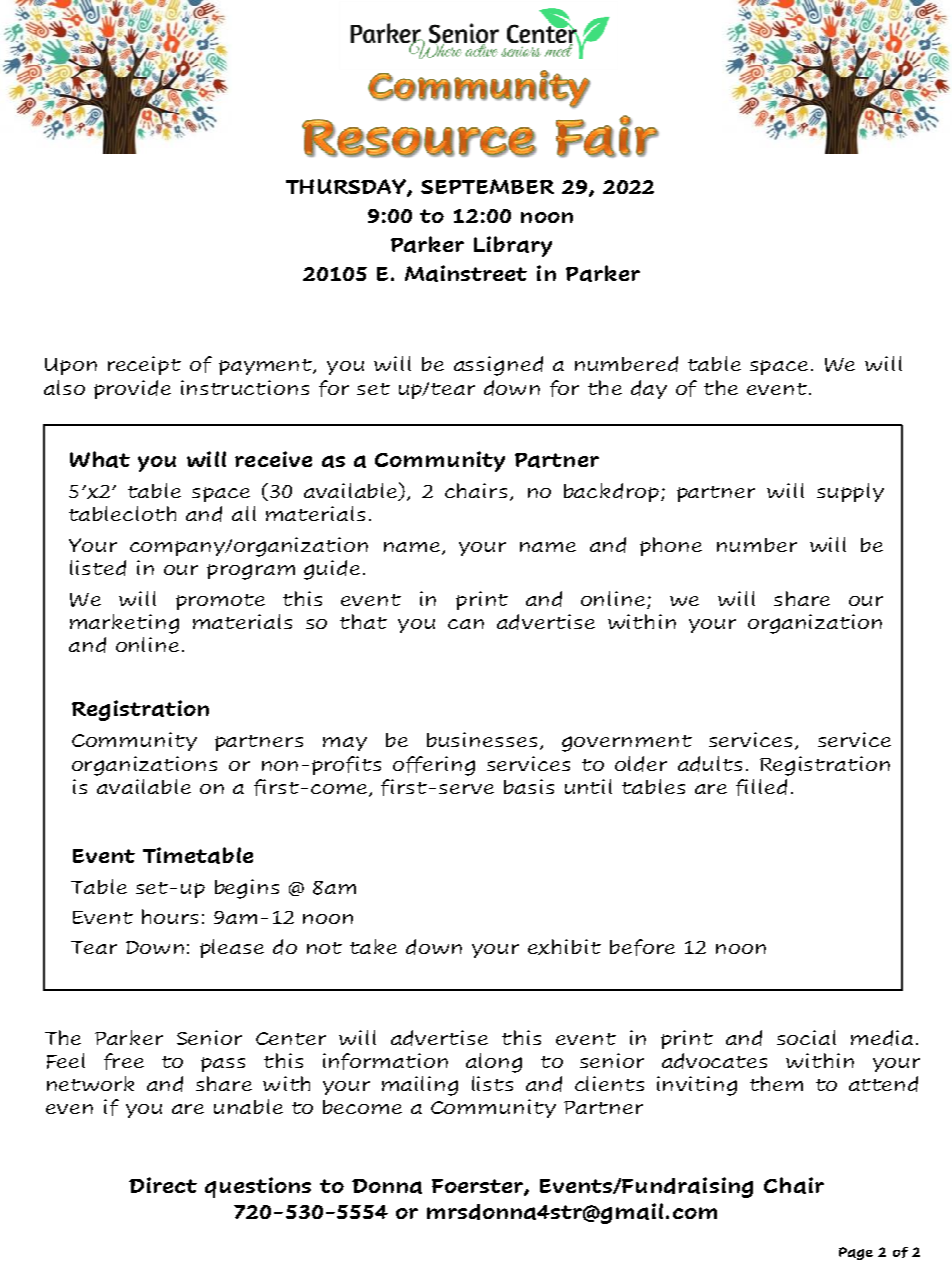 The image size is (952, 1270). What do you see at coordinates (564, 947) in the document?
I see `exhibit` at bounding box center [564, 947].
